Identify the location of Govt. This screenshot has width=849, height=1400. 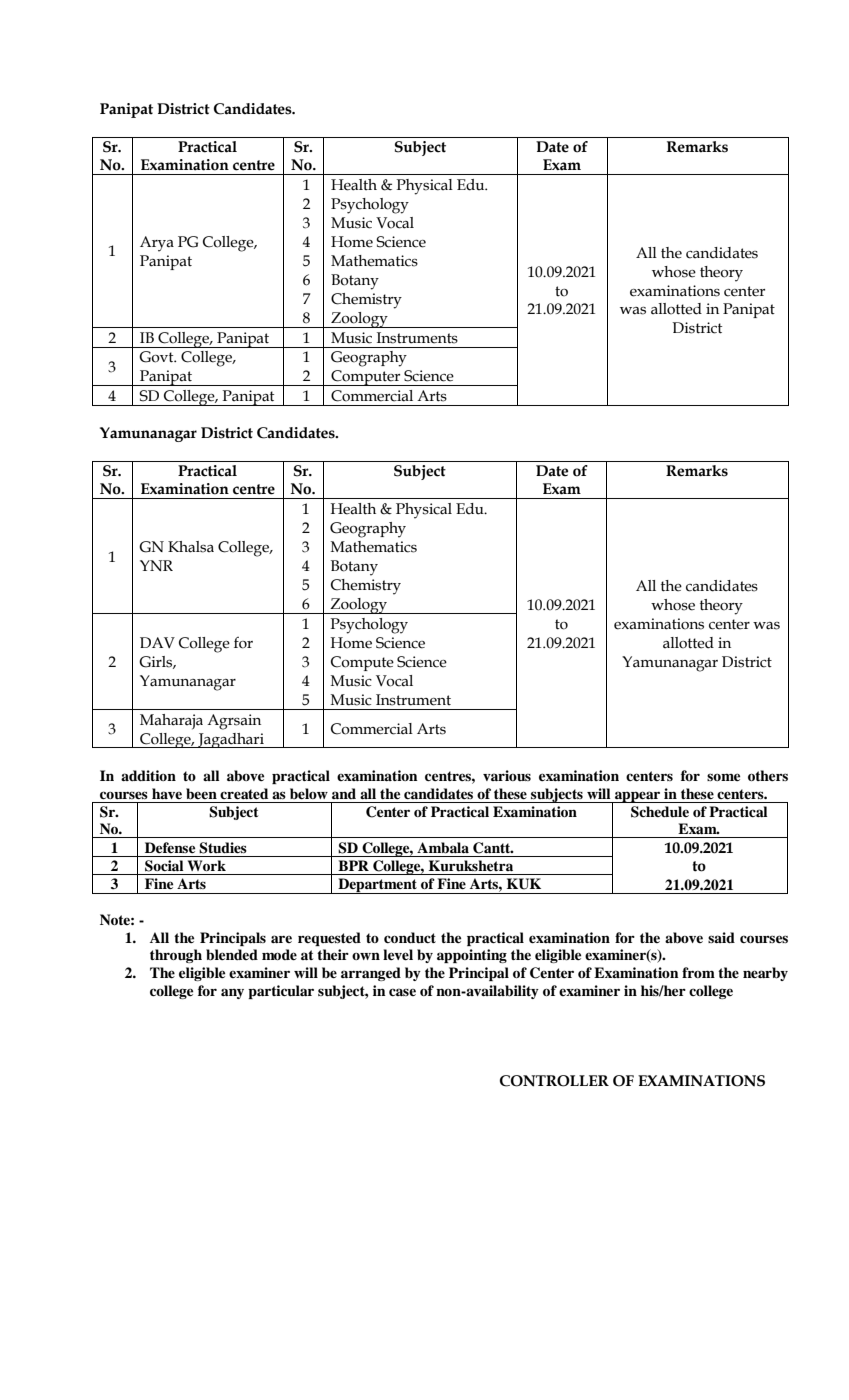
(157, 357).
